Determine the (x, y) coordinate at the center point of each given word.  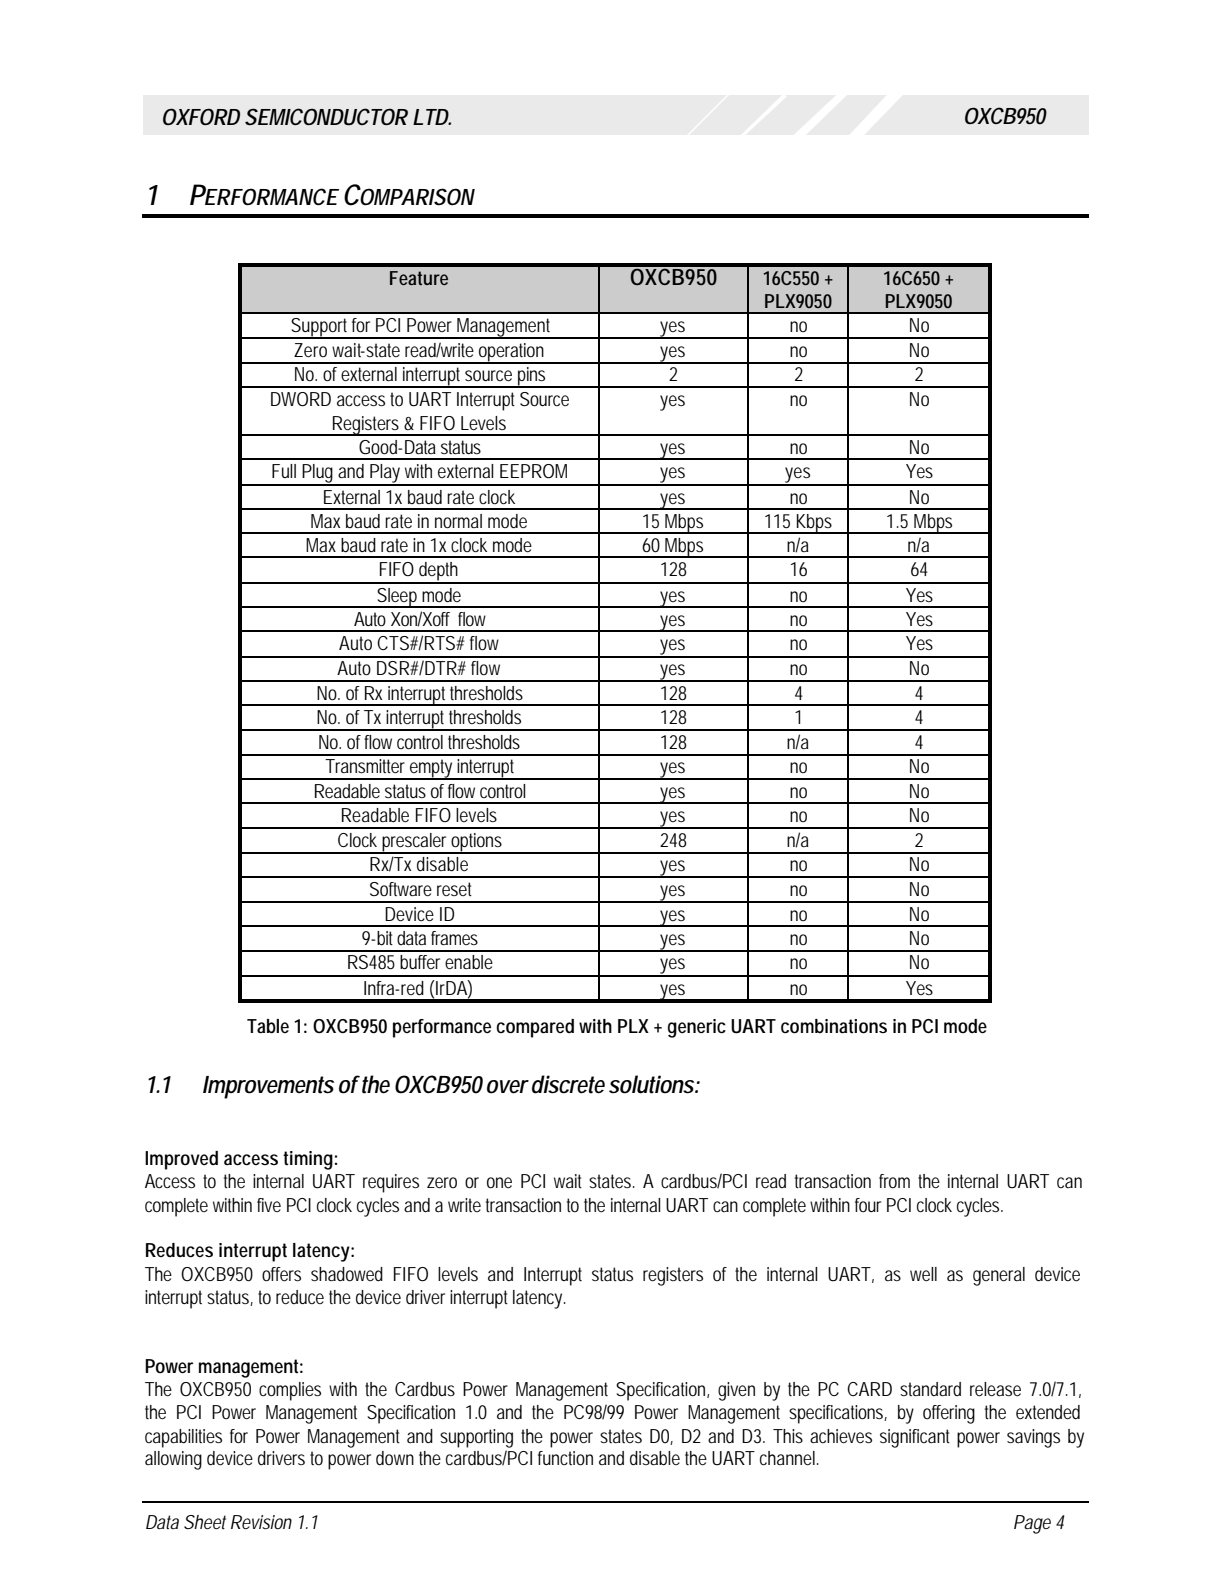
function (565, 1458)
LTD (432, 117)
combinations (834, 1026)
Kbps (815, 524)
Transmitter (365, 766)
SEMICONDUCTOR (326, 117)
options (478, 843)
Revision (261, 1522)
